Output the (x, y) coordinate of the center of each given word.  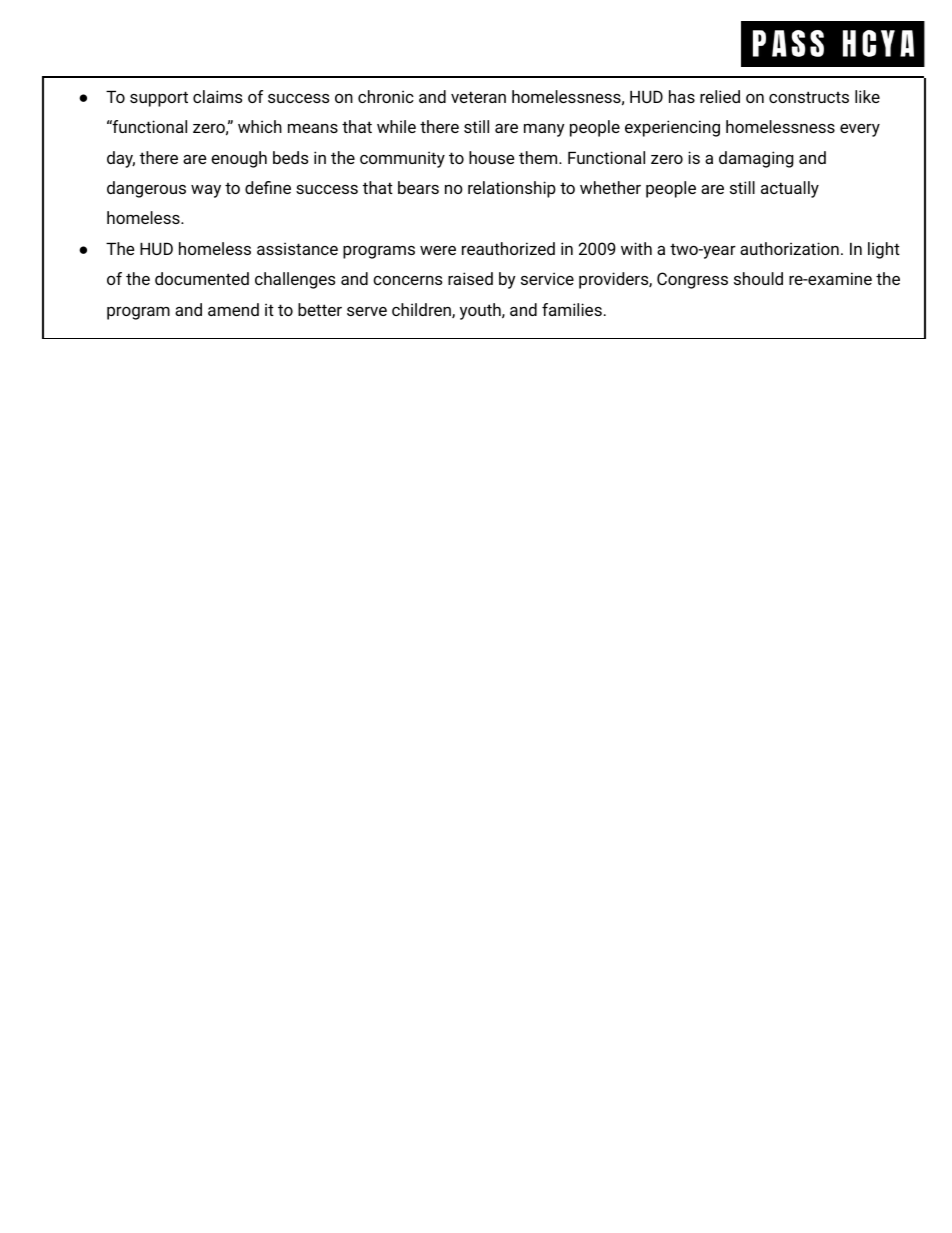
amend (233, 309)
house (491, 157)
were (438, 250)
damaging (756, 159)
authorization (789, 248)
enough (239, 159)
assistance (297, 248)
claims (217, 96)
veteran (478, 97)
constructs (809, 97)
